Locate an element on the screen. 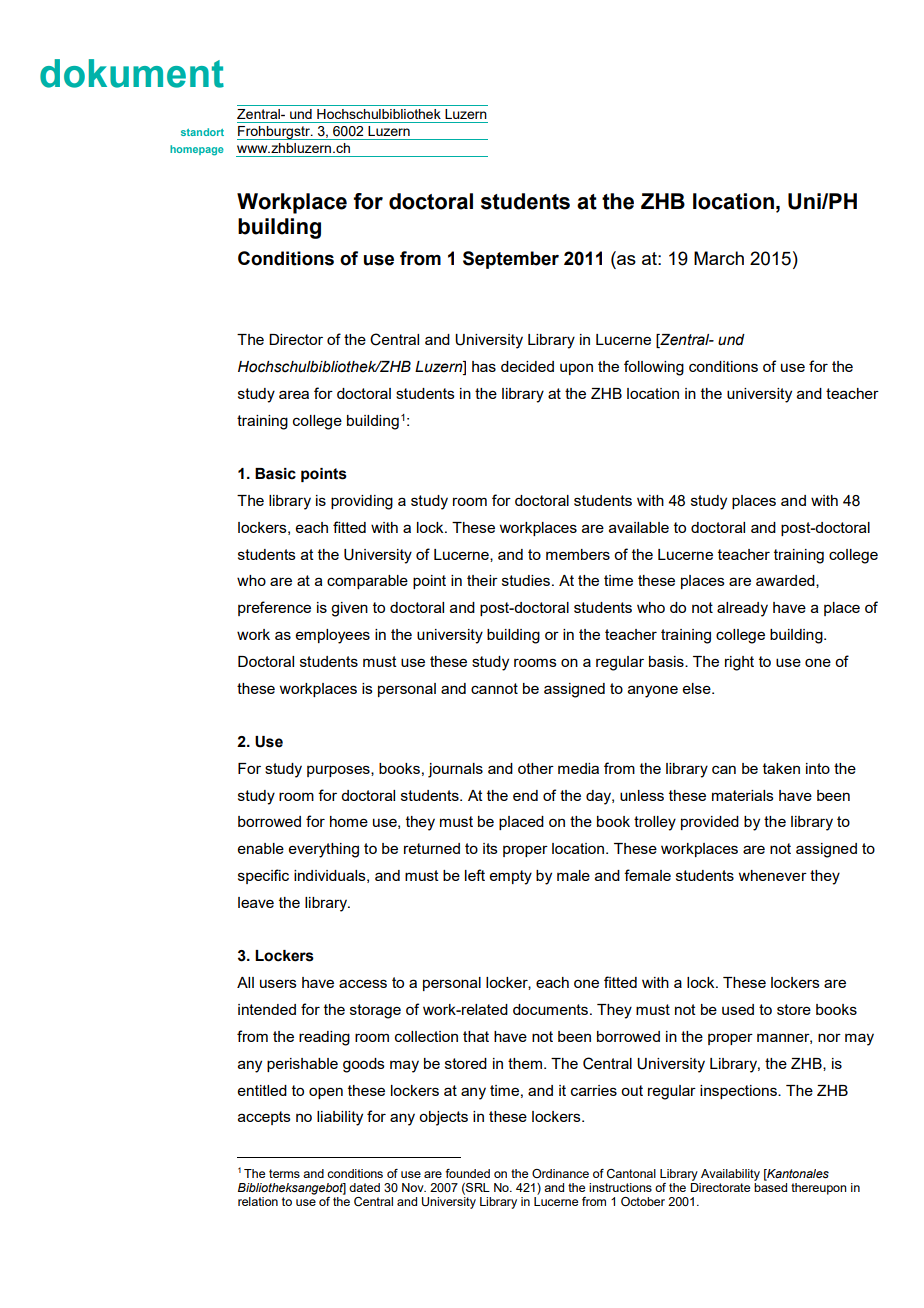 This screenshot has width=924, height=1308. area is located at coordinates (294, 394).
